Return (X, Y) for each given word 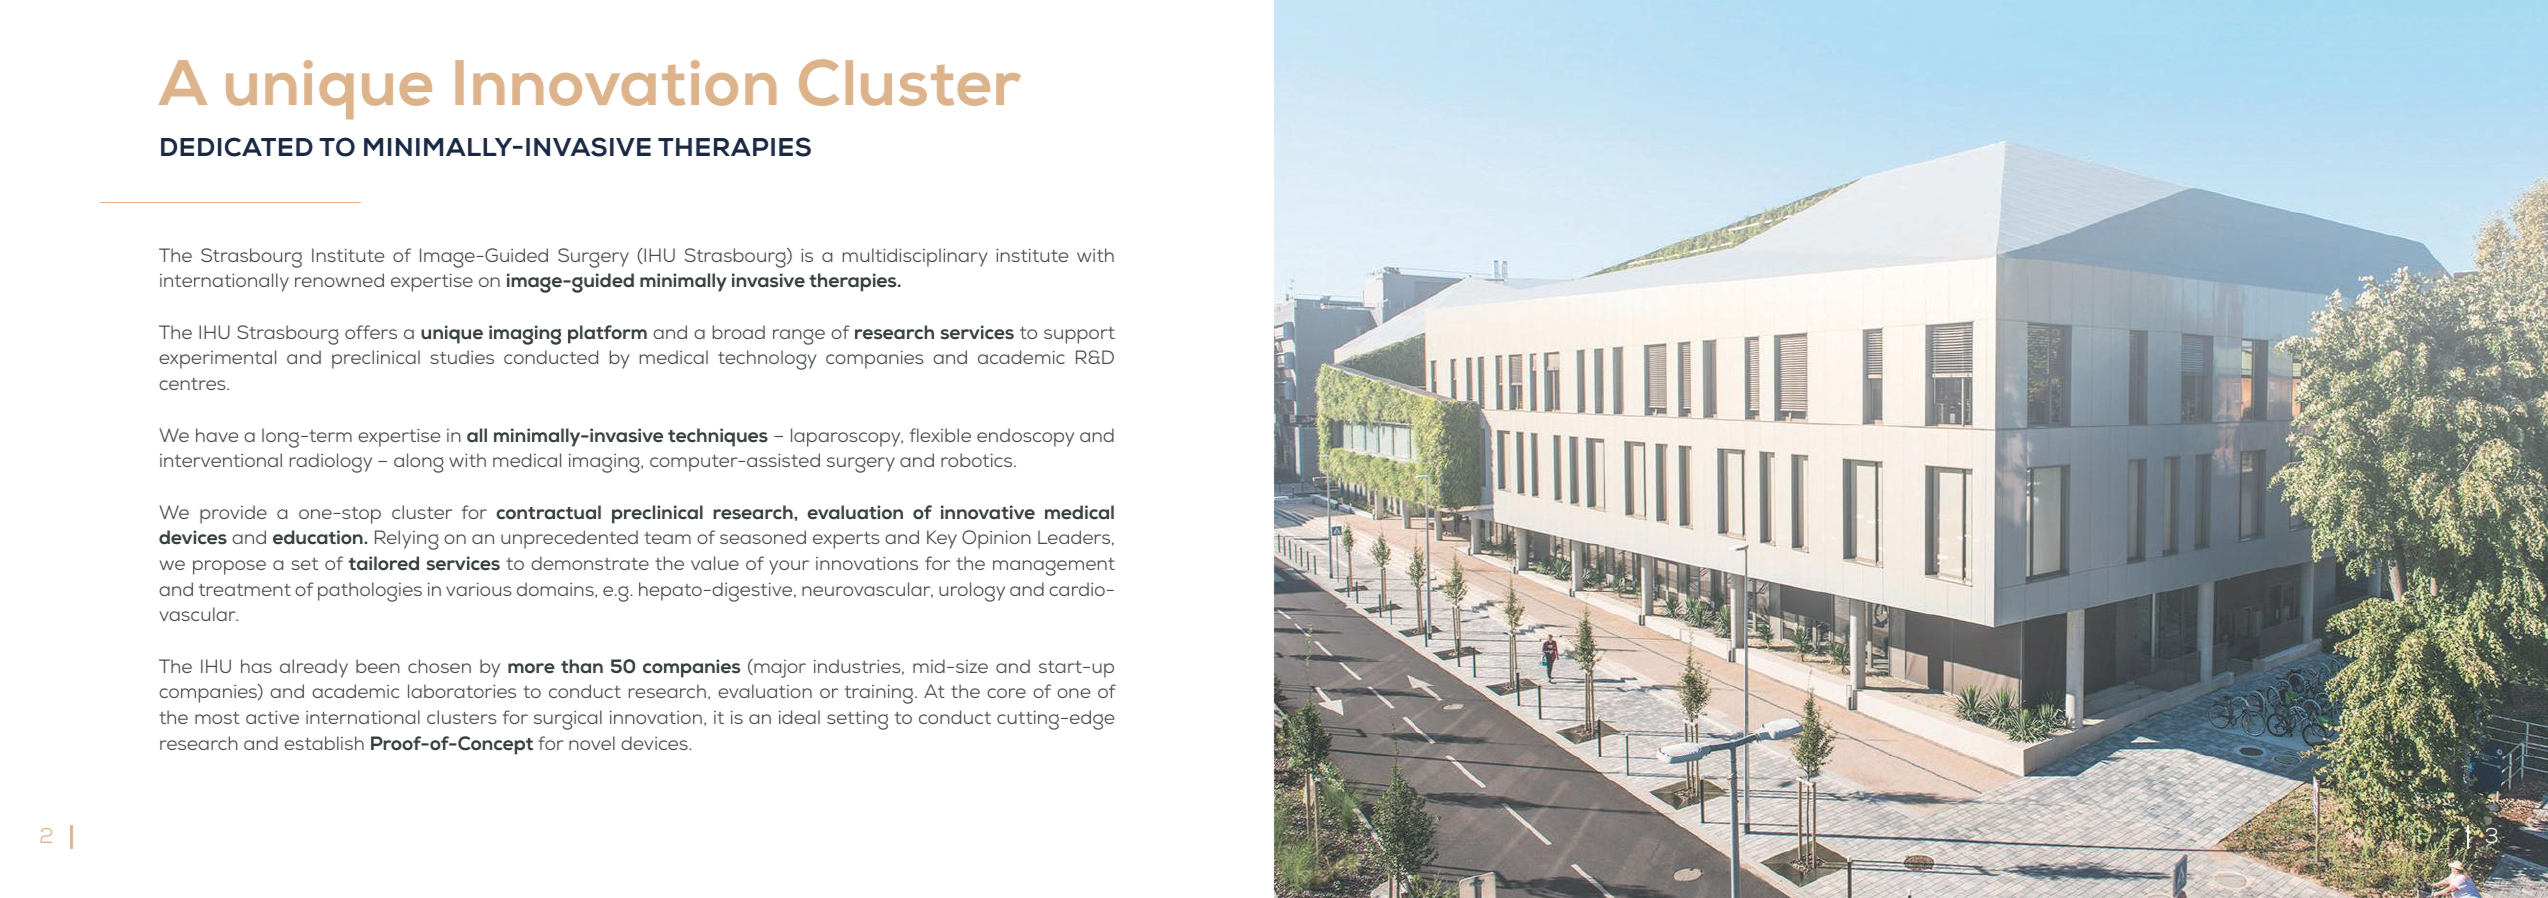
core (1006, 693)
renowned (339, 280)
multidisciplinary (915, 257)
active (272, 717)
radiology (331, 463)
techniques (718, 437)
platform (607, 334)
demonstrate (590, 563)
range (799, 337)
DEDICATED (237, 147)
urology (972, 592)
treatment (245, 590)
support (1079, 335)
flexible (940, 435)
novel (592, 743)
